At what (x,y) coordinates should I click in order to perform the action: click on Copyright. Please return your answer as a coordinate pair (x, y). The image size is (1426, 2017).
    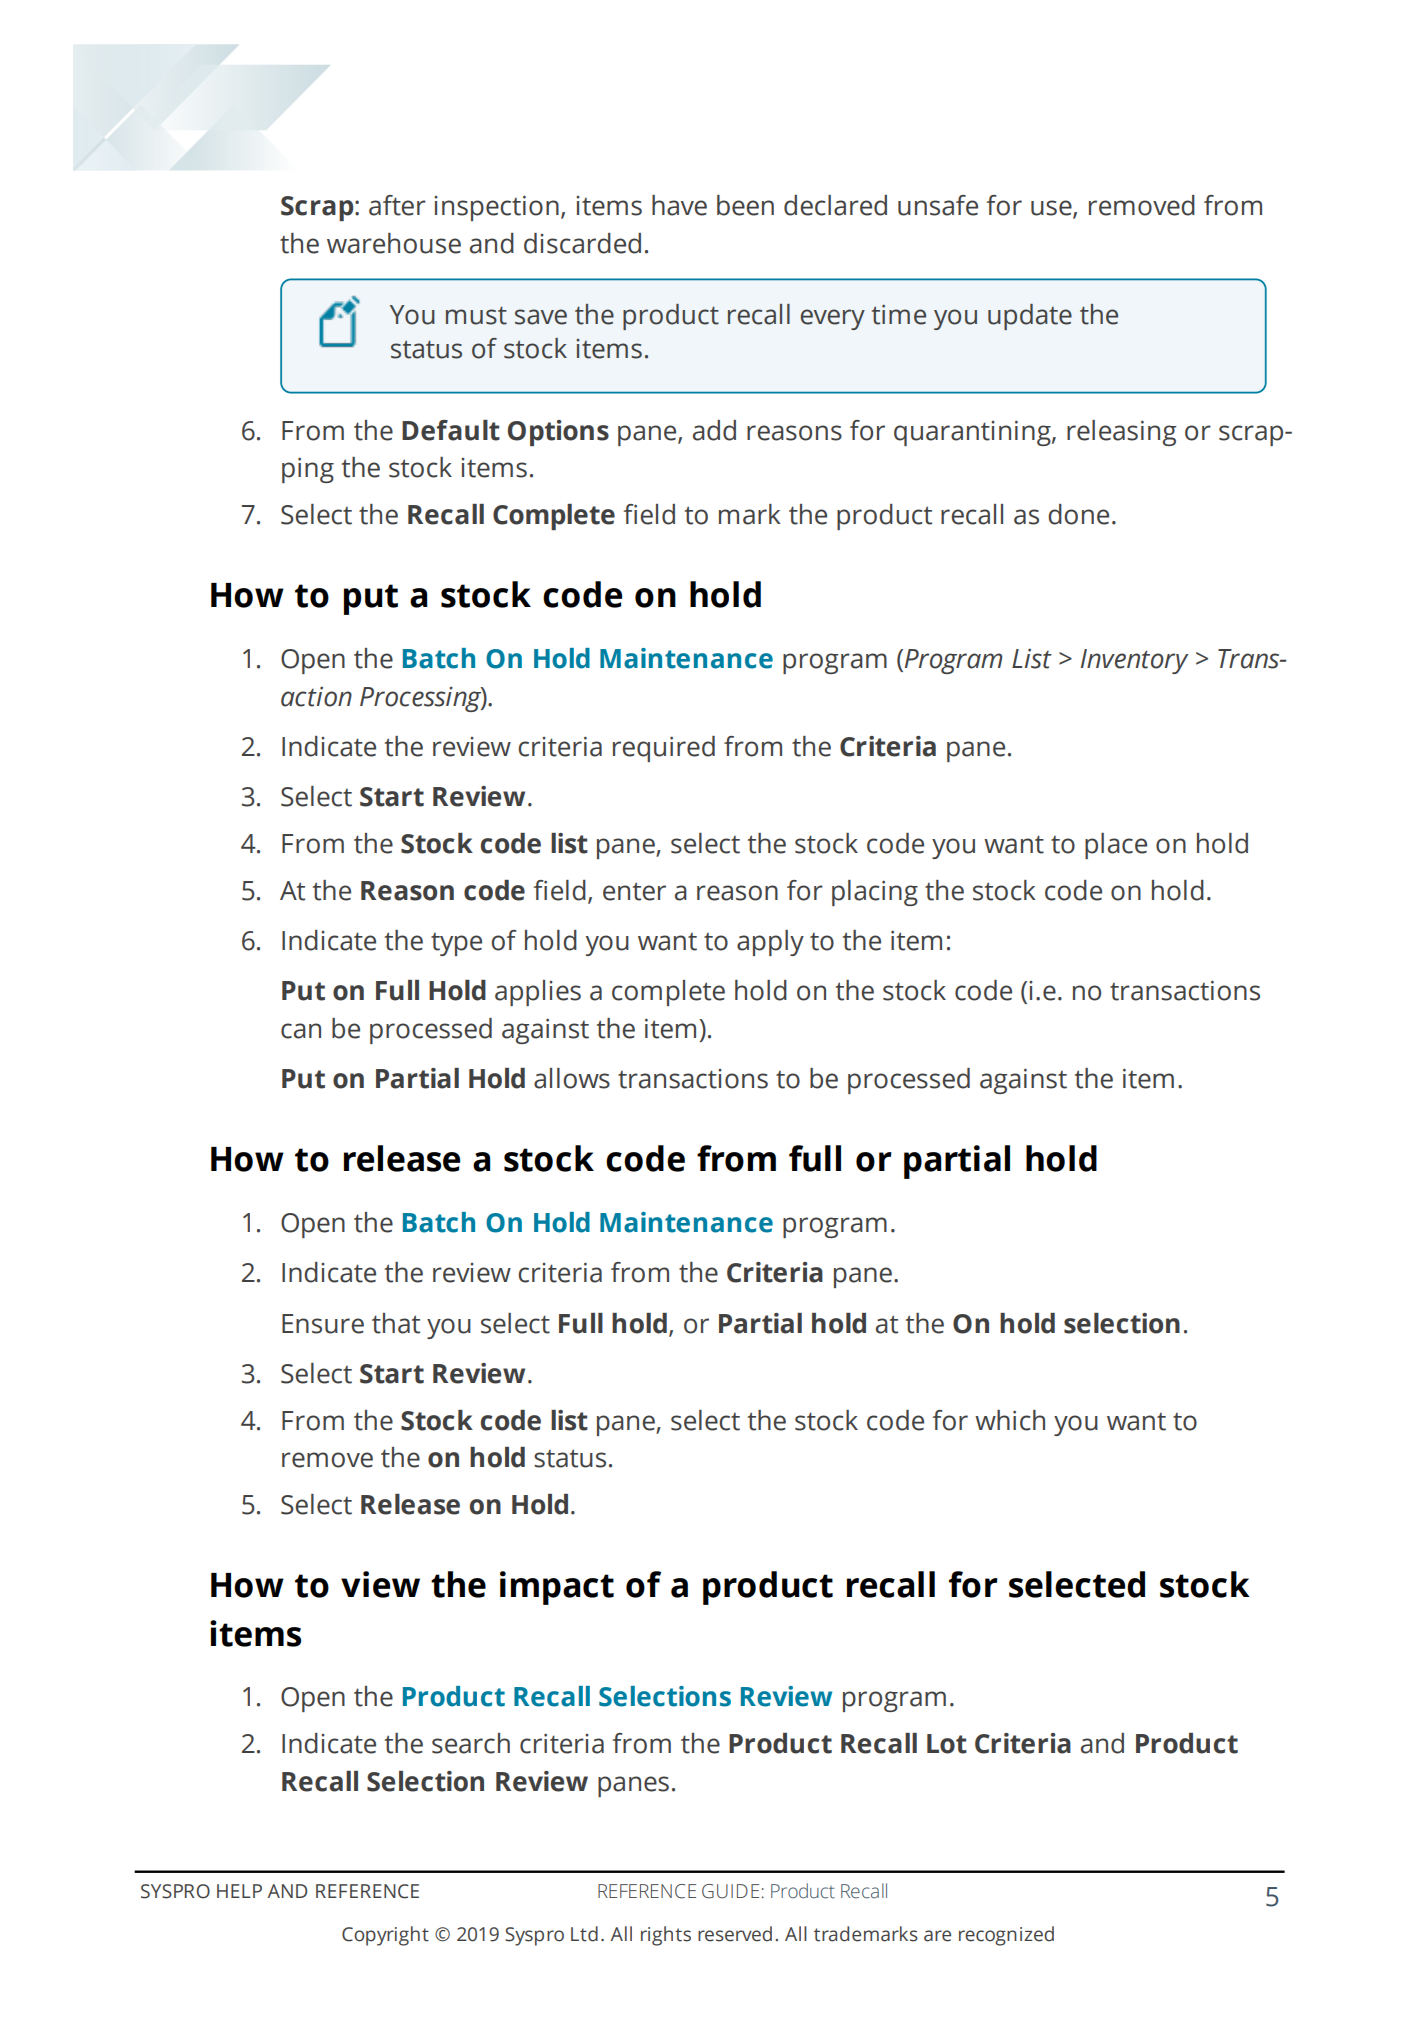
    Looking at the image, I should click on (385, 1936).
